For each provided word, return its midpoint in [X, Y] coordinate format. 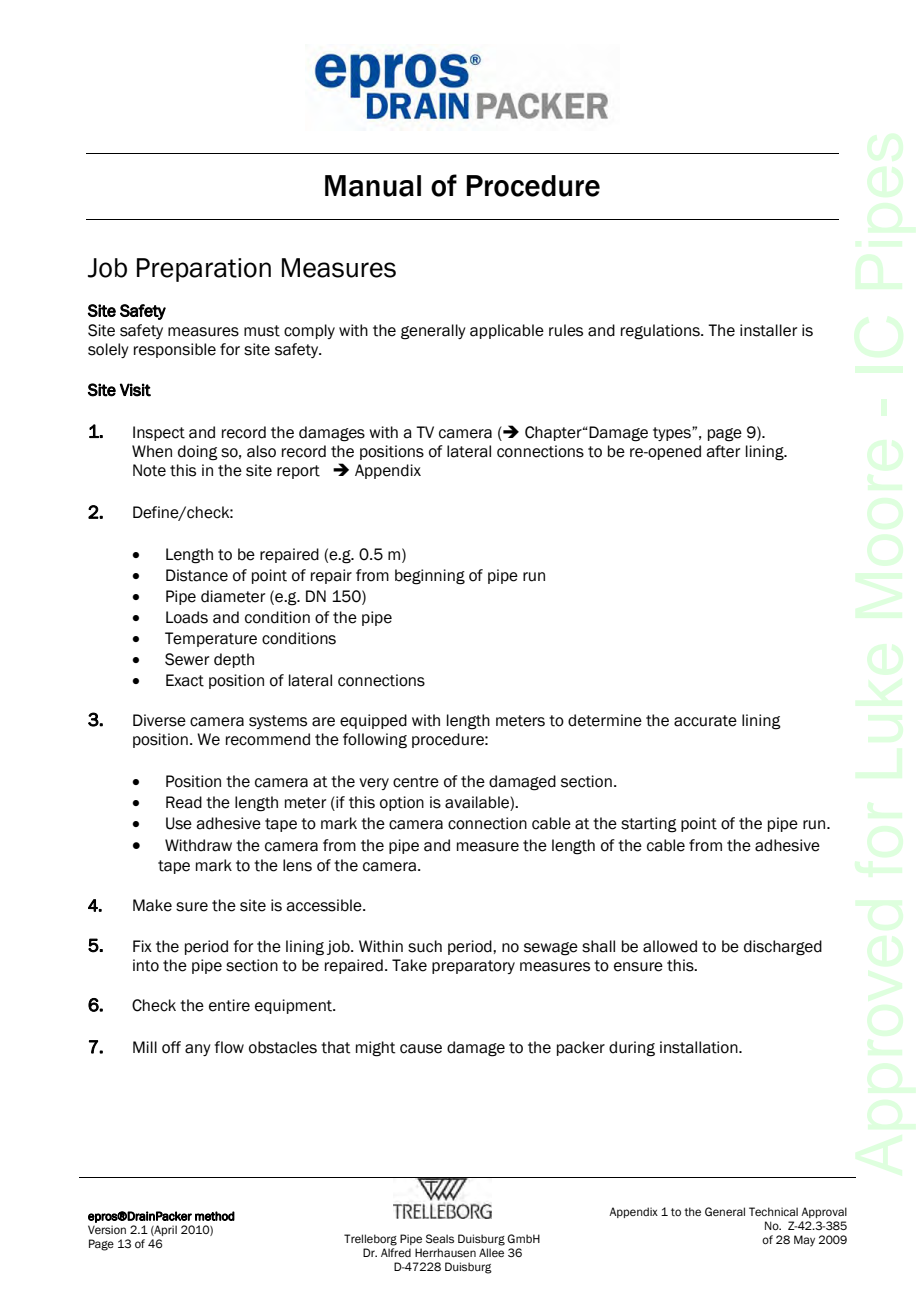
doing [198, 453]
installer [768, 330]
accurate [705, 721]
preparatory [473, 967]
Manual [373, 186]
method [215, 1216]
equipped [373, 721]
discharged [783, 948]
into [146, 965]
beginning [430, 577]
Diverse [159, 720]
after [723, 451]
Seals [440, 1238]
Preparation [204, 270]
